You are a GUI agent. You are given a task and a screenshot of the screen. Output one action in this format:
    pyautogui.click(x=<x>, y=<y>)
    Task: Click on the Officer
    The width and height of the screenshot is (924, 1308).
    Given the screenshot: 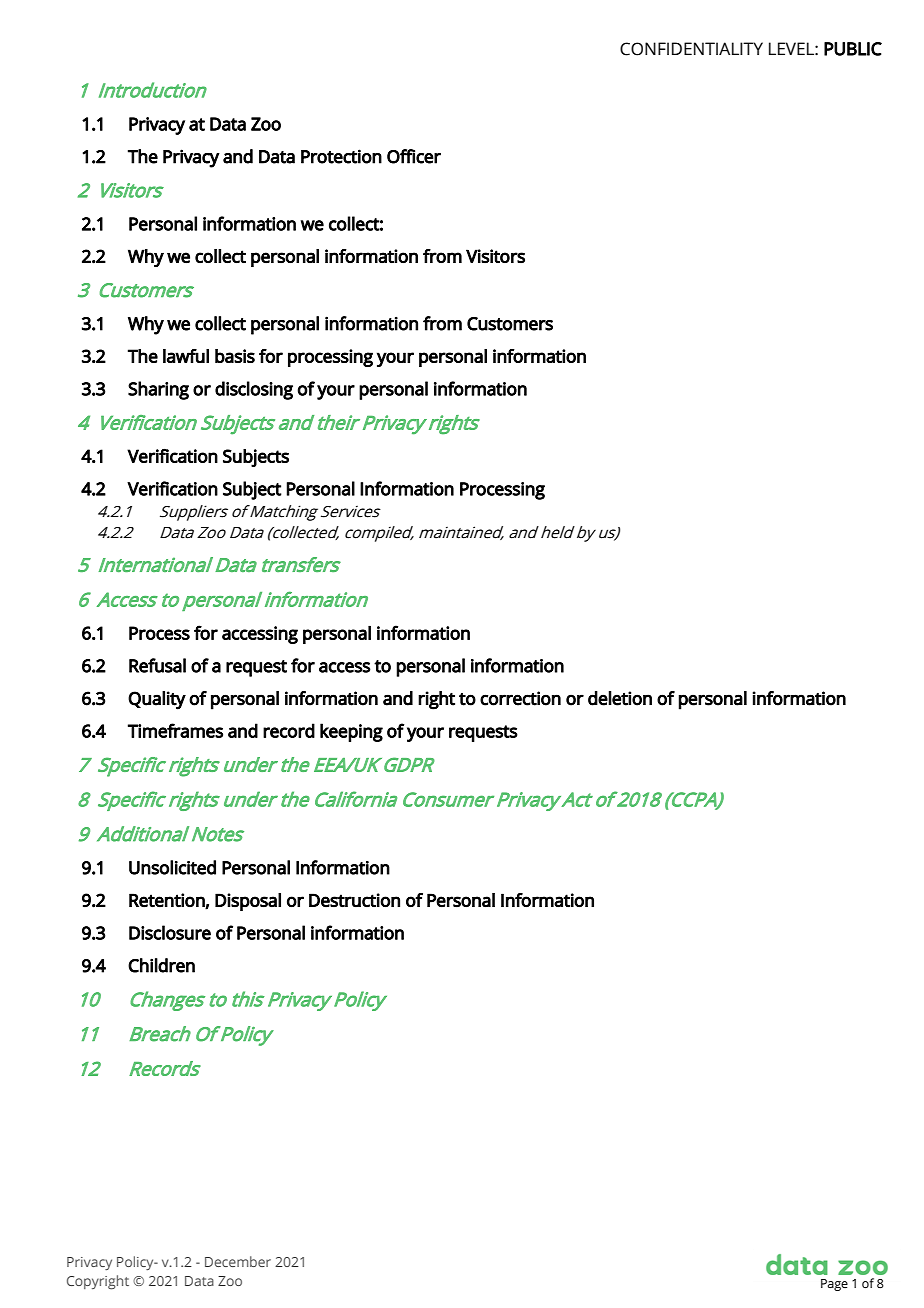 What is the action you would take?
    pyautogui.click(x=414, y=156)
